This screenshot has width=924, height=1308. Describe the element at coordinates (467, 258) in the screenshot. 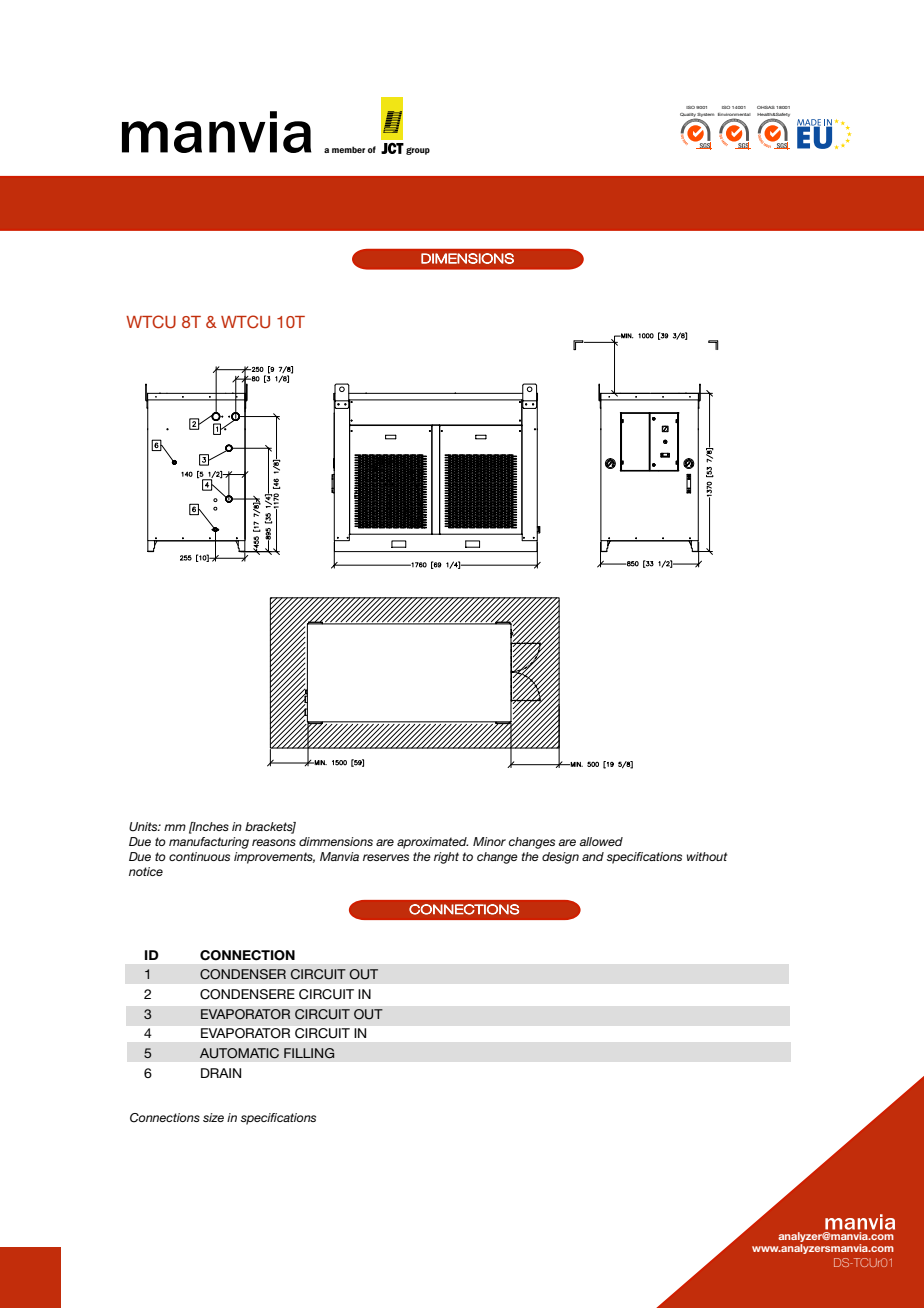

I see `DIMENSIONS` at that location.
